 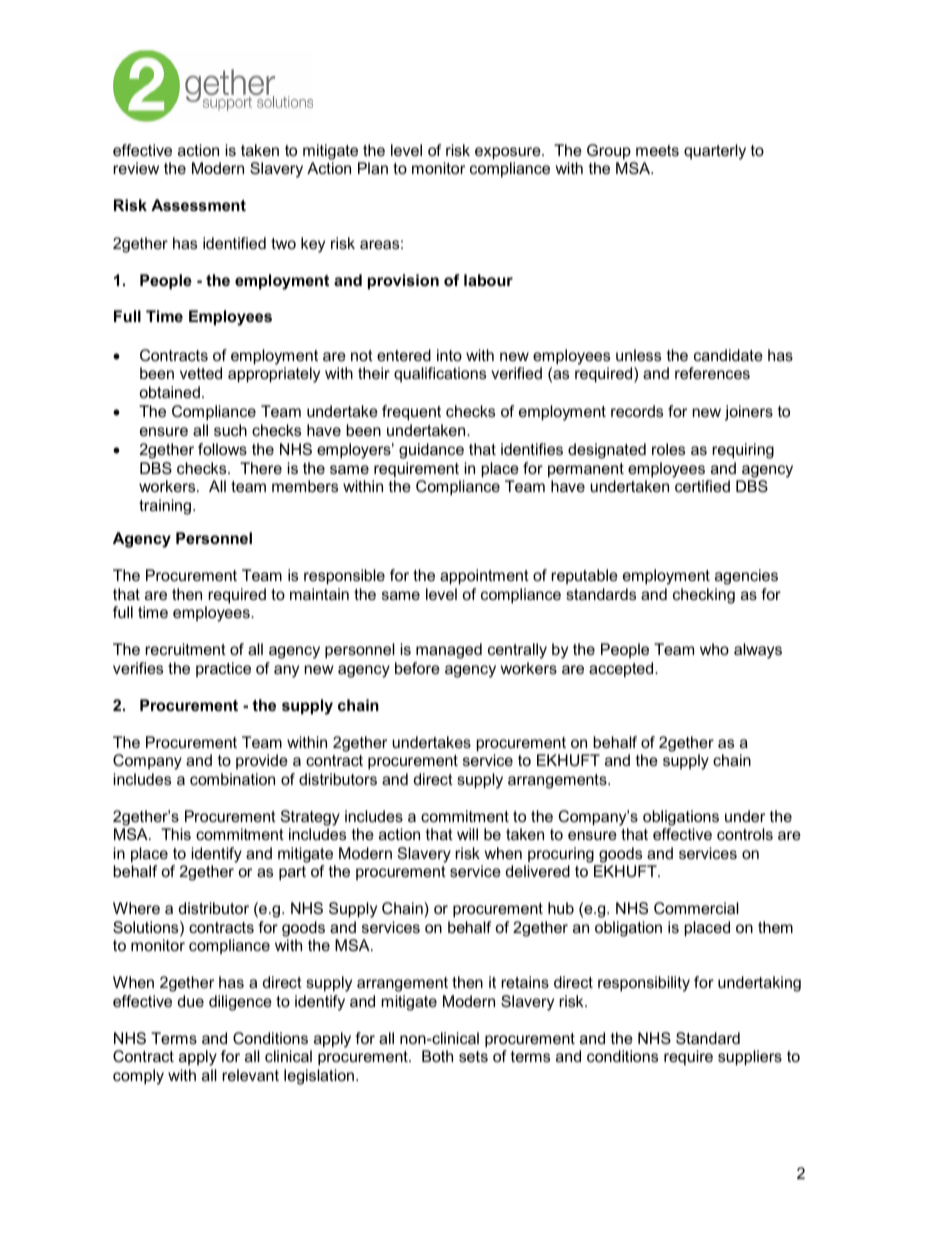 What do you see at coordinates (201, 373) in the image?
I see `vetted` at bounding box center [201, 373].
